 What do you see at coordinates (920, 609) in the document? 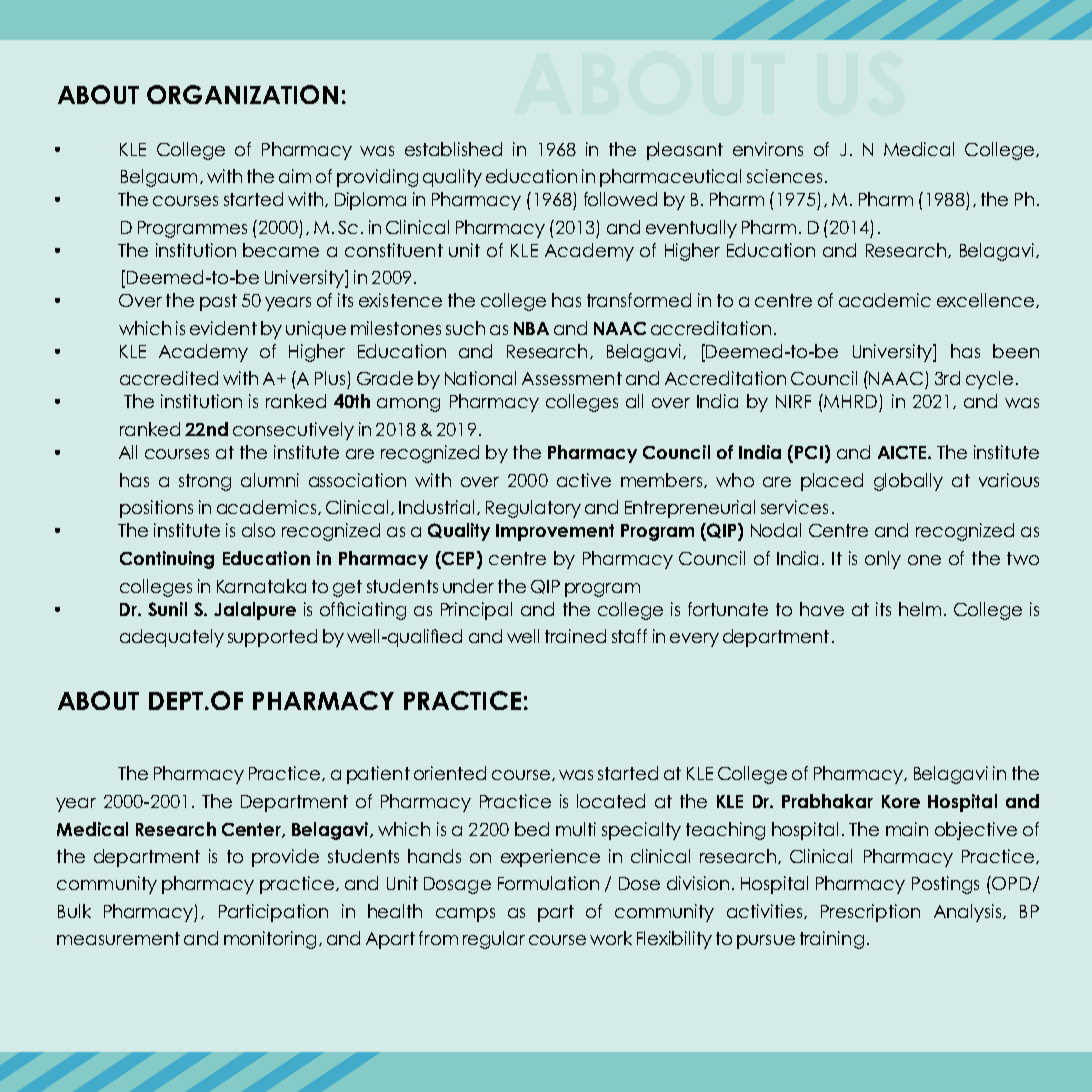
I see `helm` at bounding box center [920, 609].
